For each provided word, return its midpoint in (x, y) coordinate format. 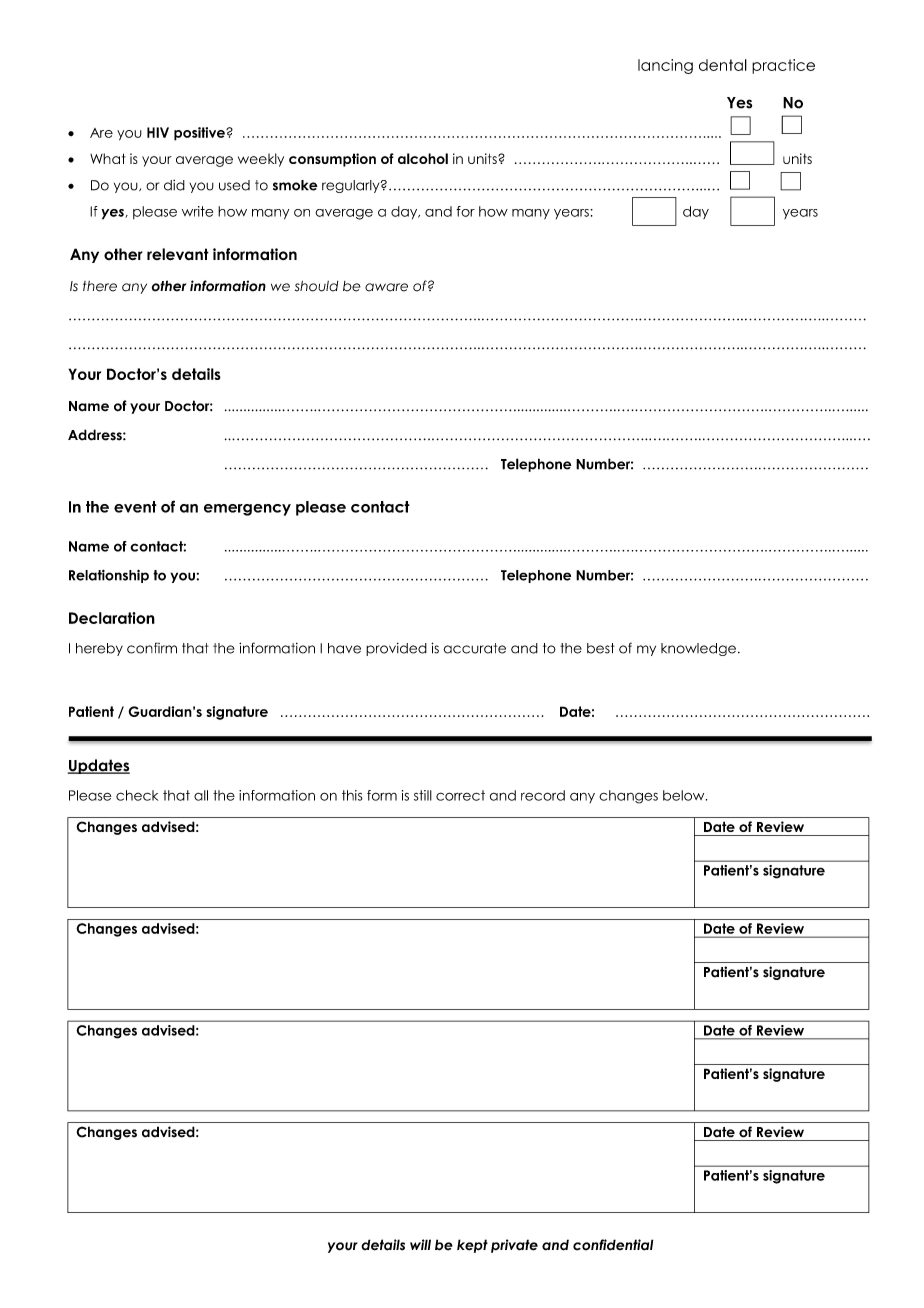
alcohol (423, 158)
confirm (152, 648)
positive (200, 134)
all (201, 795)
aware (386, 287)
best (601, 648)
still (423, 795)
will (420, 1244)
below (685, 795)
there (100, 286)
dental (723, 65)
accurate (474, 648)
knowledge (698, 649)
